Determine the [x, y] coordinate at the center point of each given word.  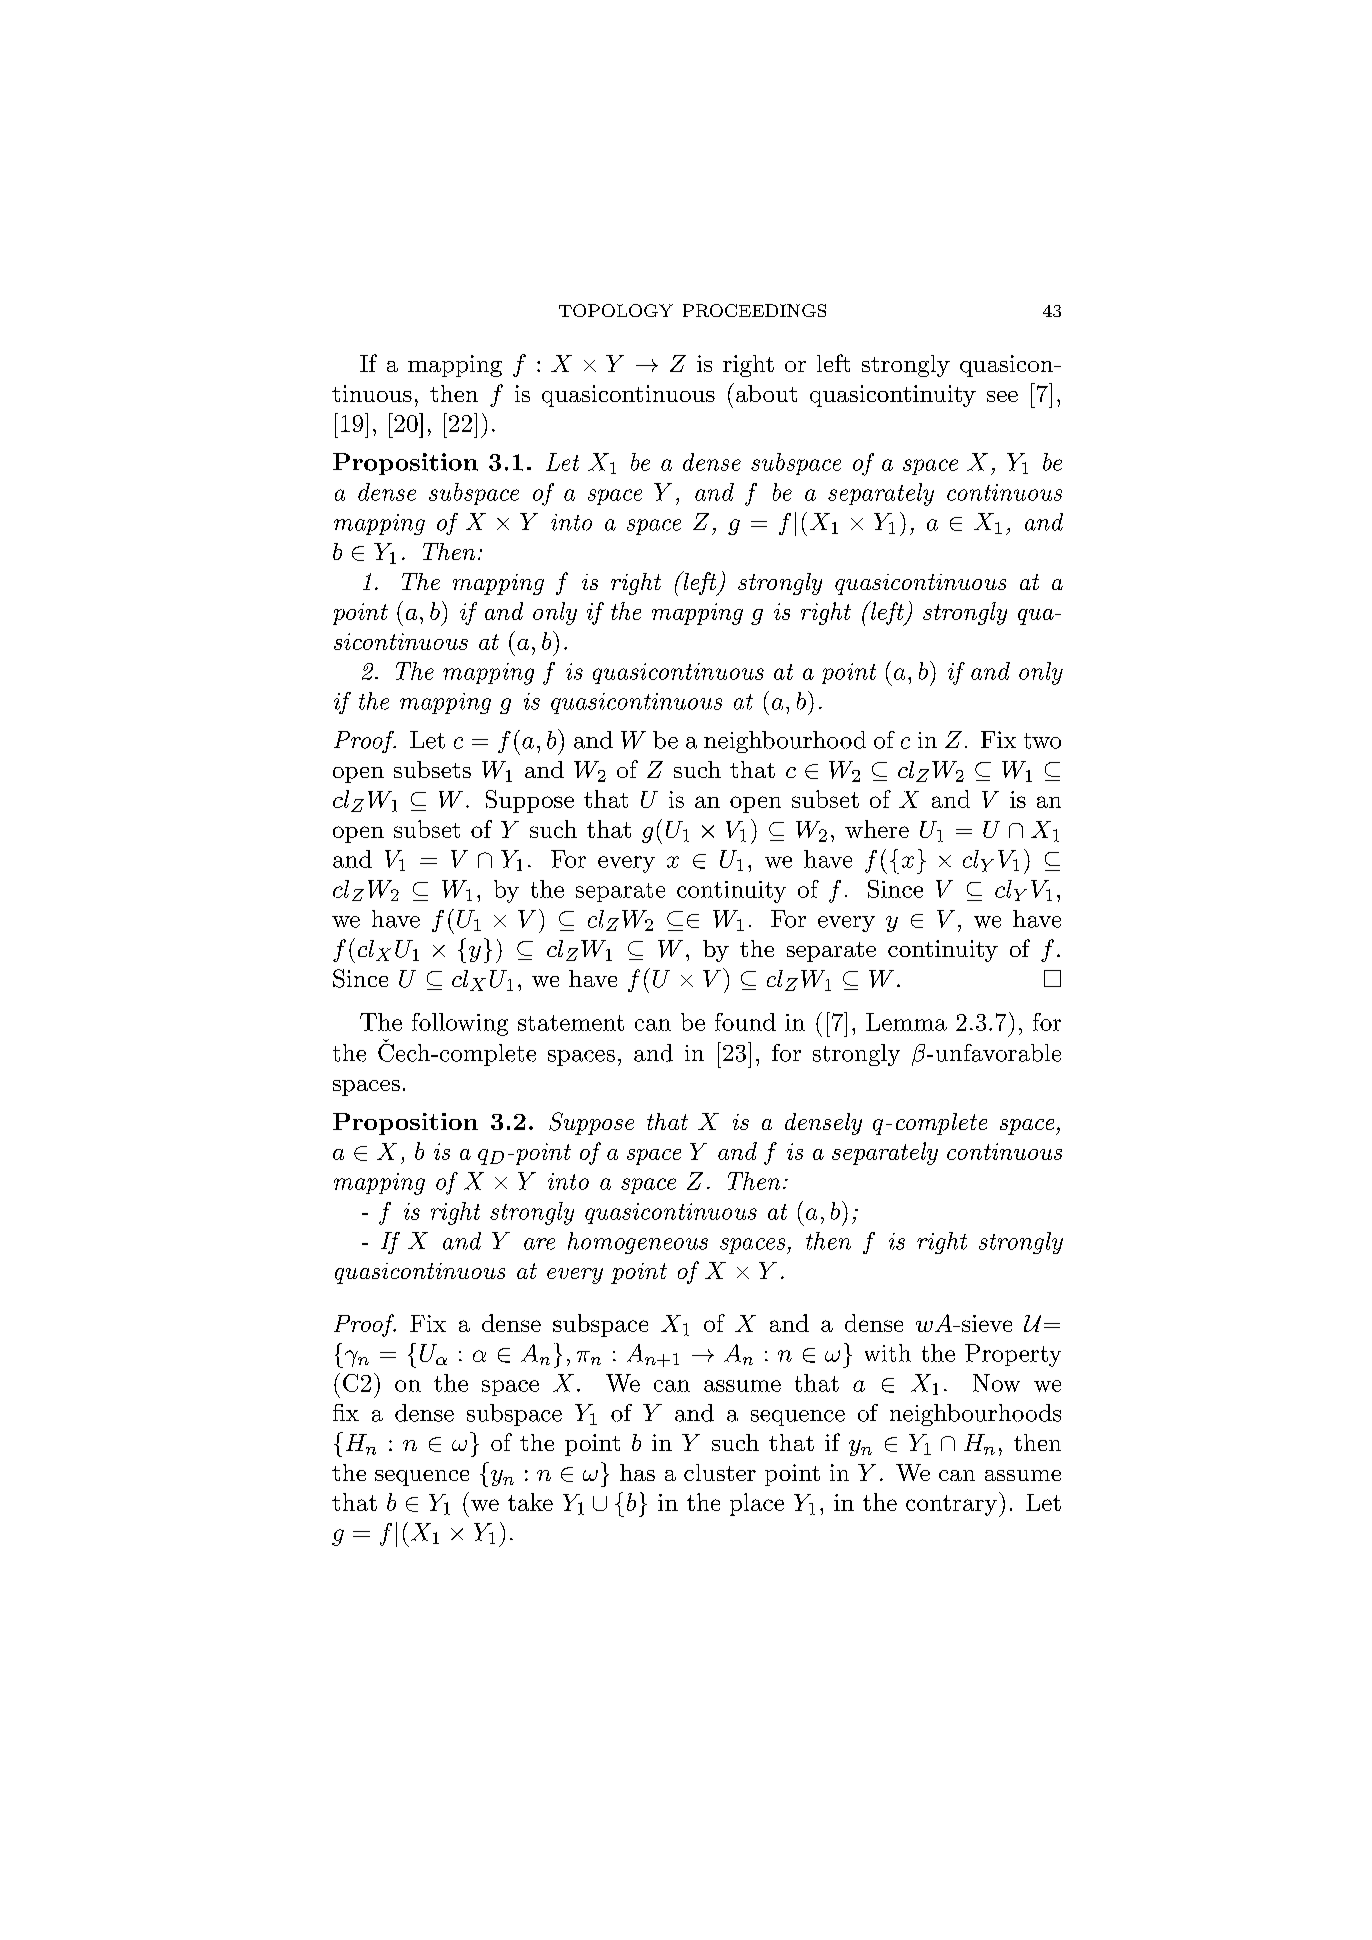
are [539, 1244]
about [766, 393]
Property [1013, 1355]
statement [571, 1023]
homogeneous [638, 1243]
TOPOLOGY [616, 310]
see [1002, 396]
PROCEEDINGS [754, 310]
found [745, 1022]
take [530, 1502]
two [1042, 741]
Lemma [906, 1022]
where [877, 829]
